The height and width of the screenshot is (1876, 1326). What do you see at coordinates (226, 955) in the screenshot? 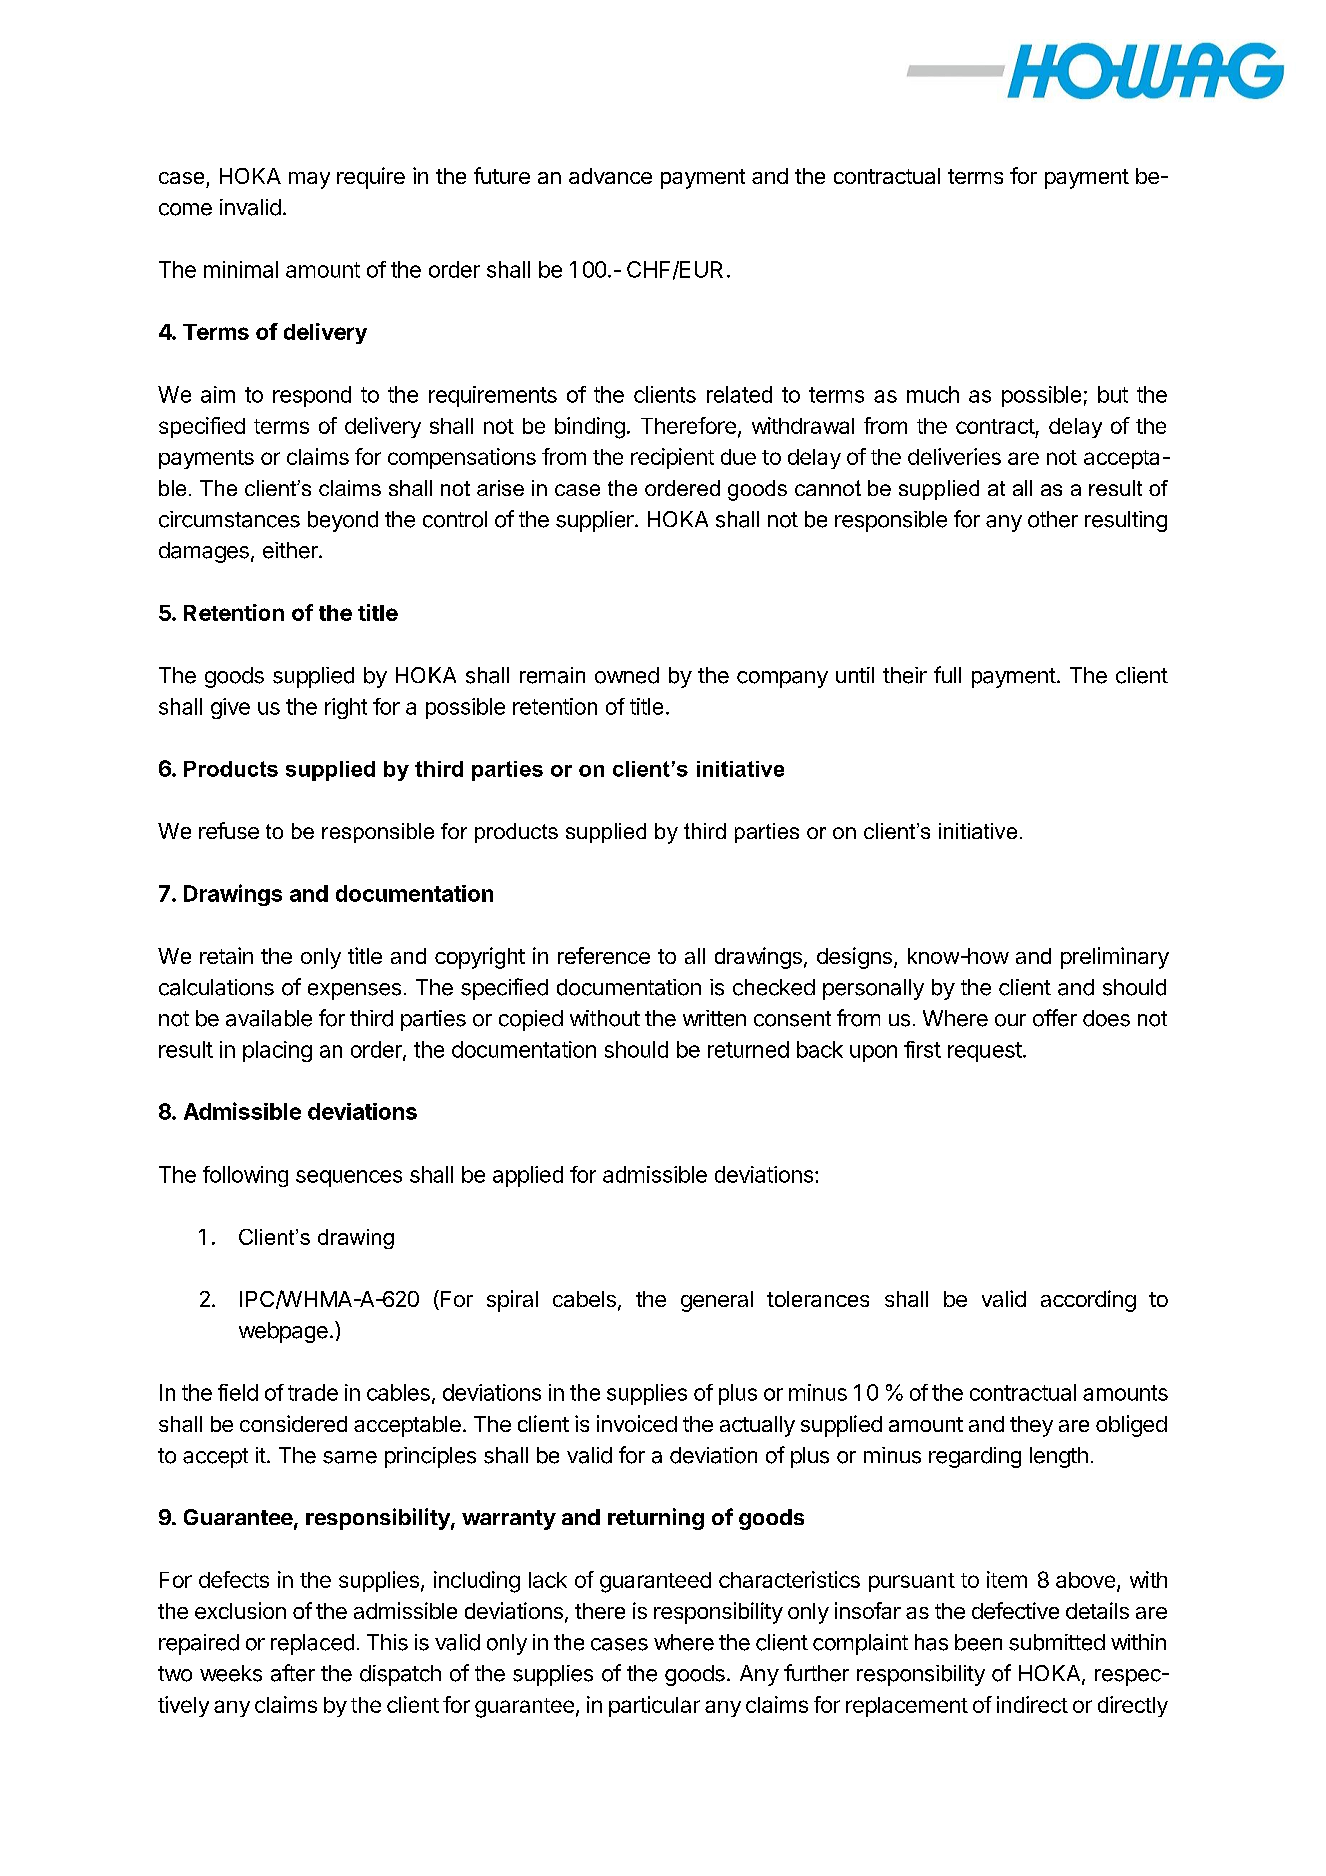
I see `retain` at bounding box center [226, 955].
